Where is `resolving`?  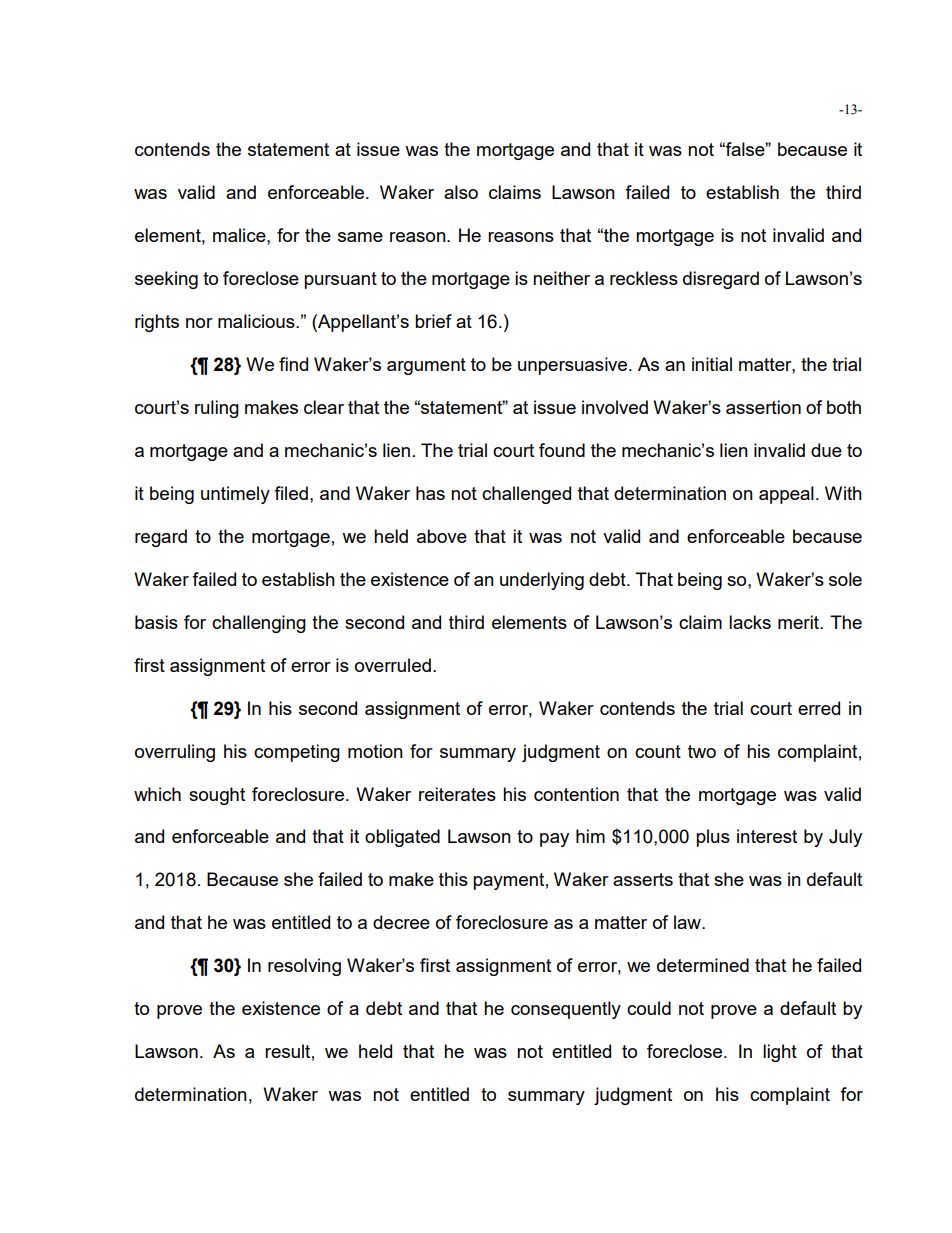
resolving is located at coordinates (304, 967).
